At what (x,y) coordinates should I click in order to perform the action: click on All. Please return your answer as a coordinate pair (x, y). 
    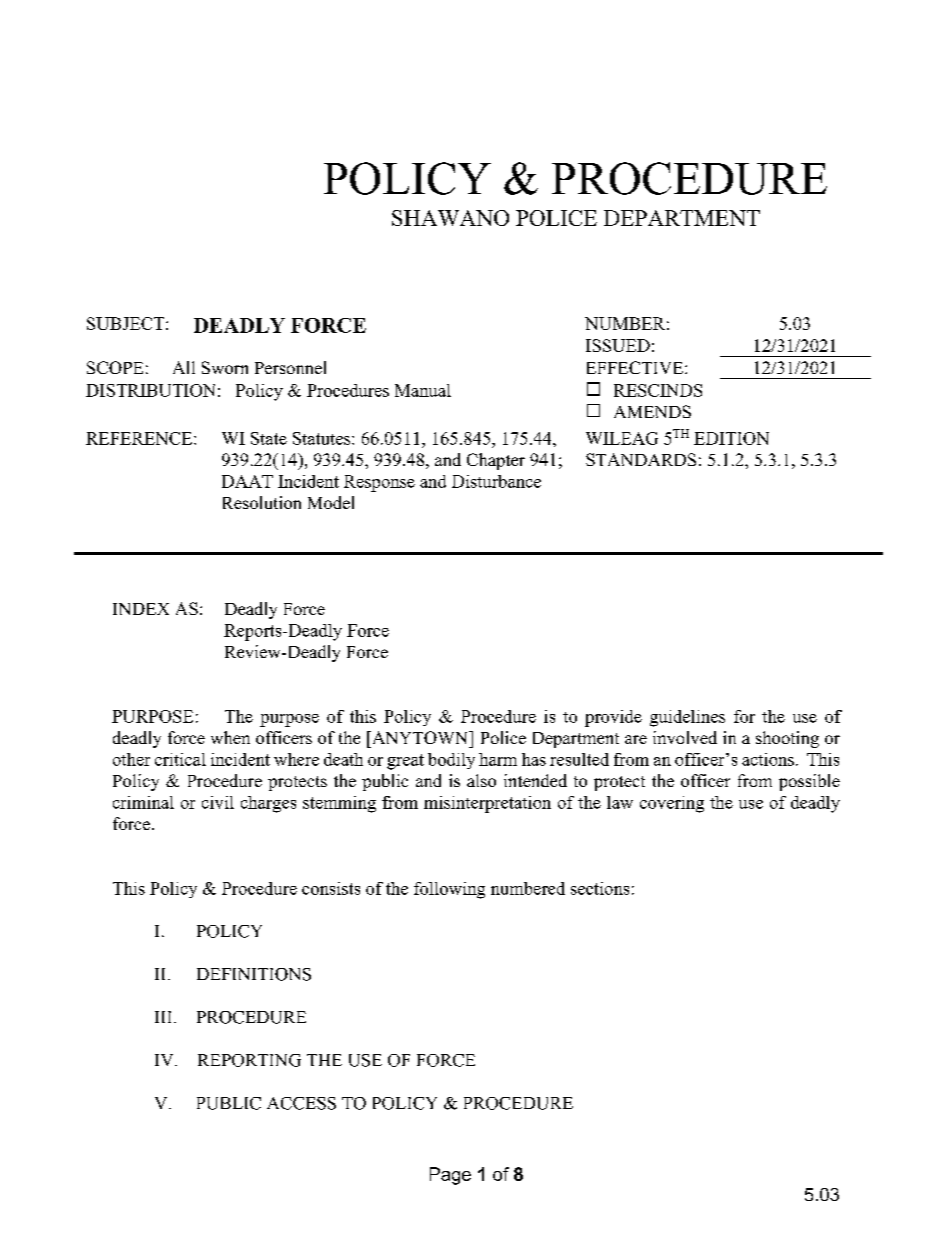
    Looking at the image, I should click on (184, 367).
